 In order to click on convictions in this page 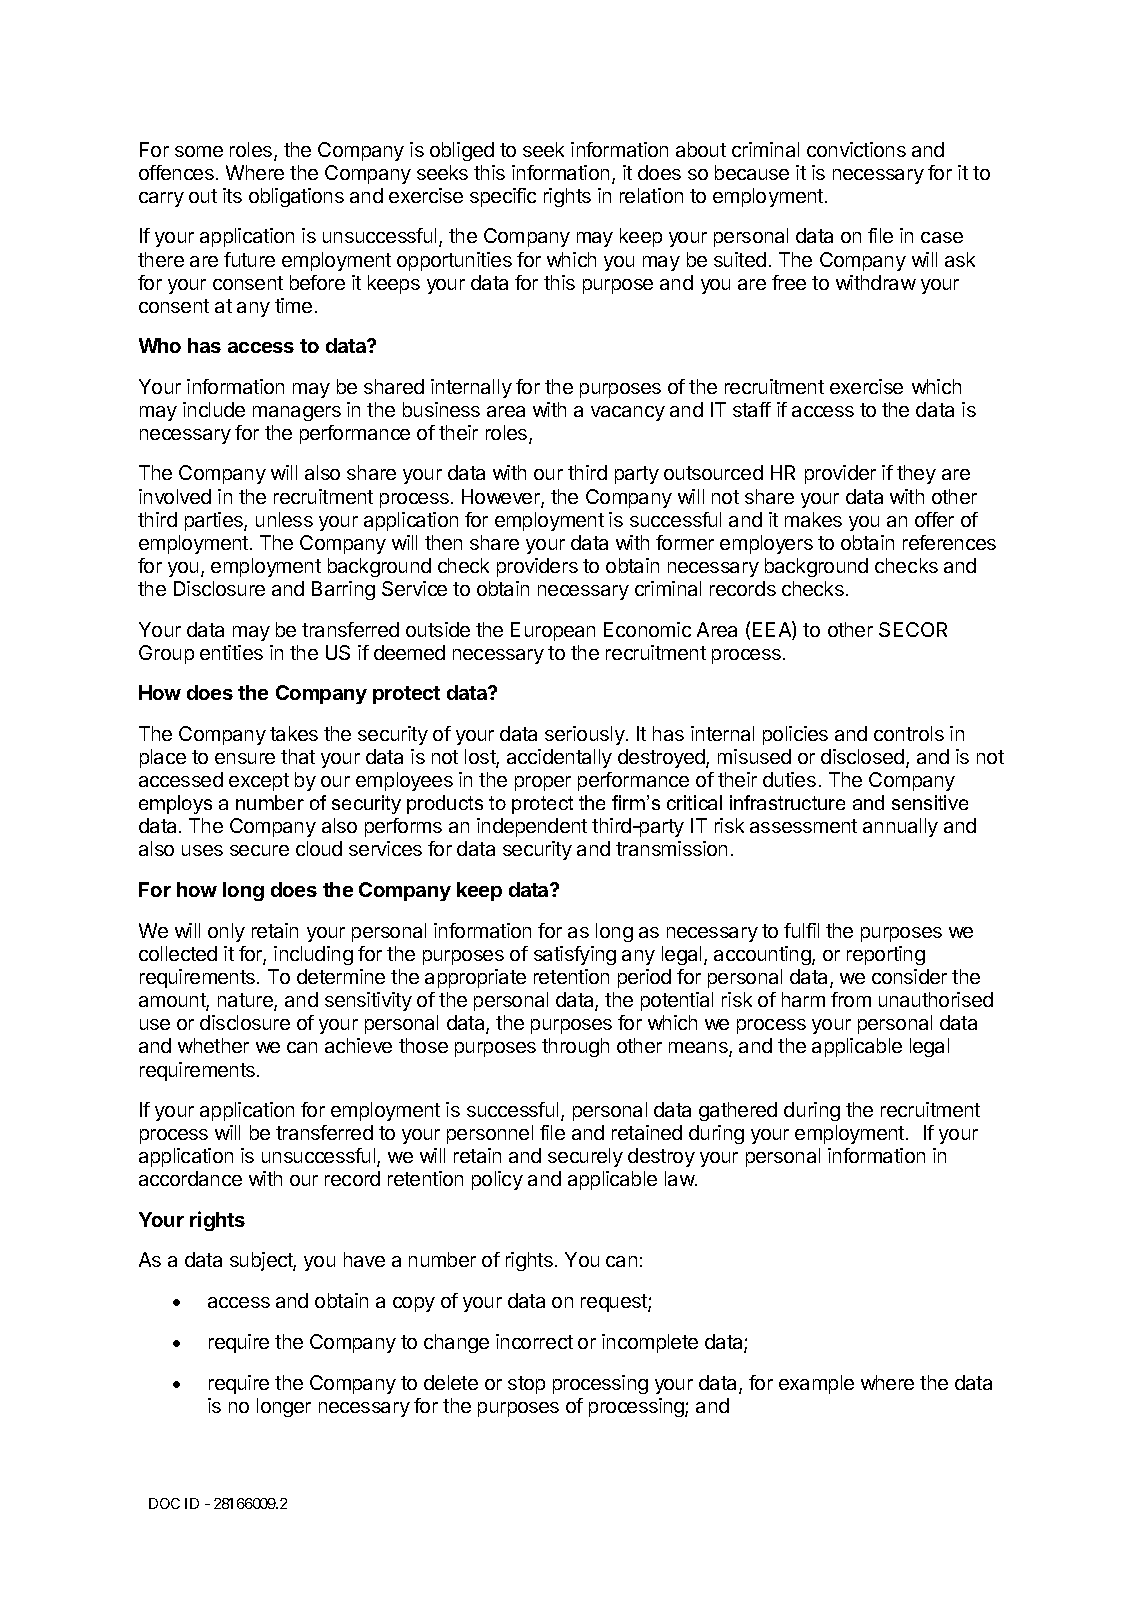, I will do `click(856, 149)`.
